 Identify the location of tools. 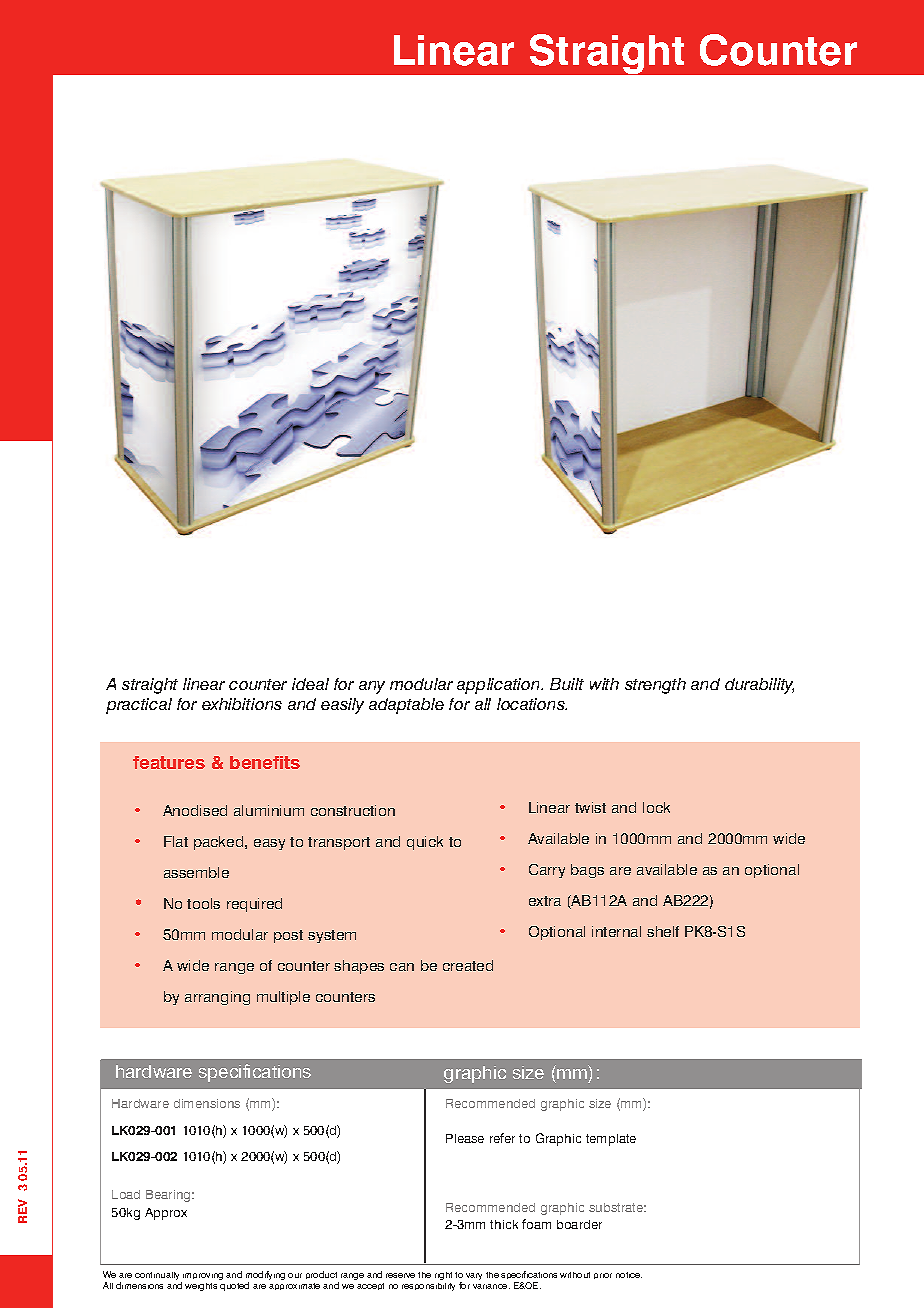
(203, 903).
